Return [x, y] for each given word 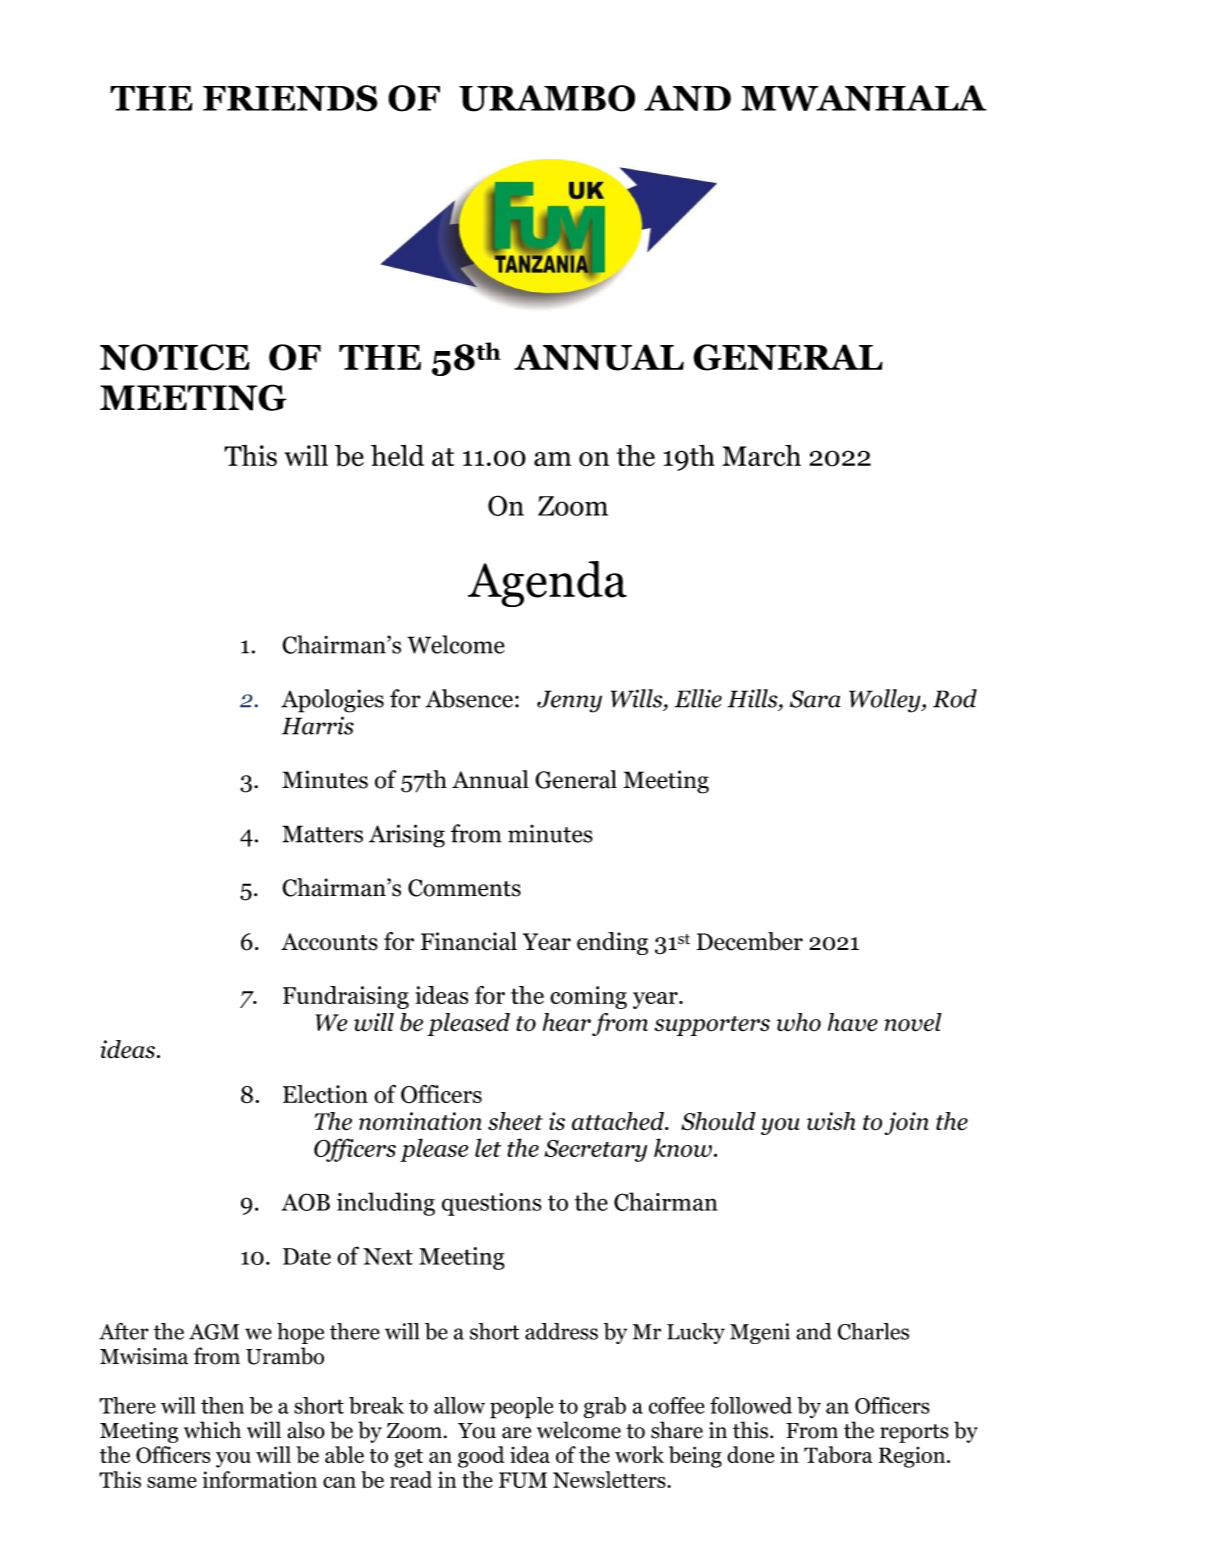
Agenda [547, 584]
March [761, 455]
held [397, 456]
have [853, 1022]
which [212, 1430]
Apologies [332, 701]
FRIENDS [290, 98]
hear [567, 1022]
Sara [815, 699]
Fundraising [346, 997]
